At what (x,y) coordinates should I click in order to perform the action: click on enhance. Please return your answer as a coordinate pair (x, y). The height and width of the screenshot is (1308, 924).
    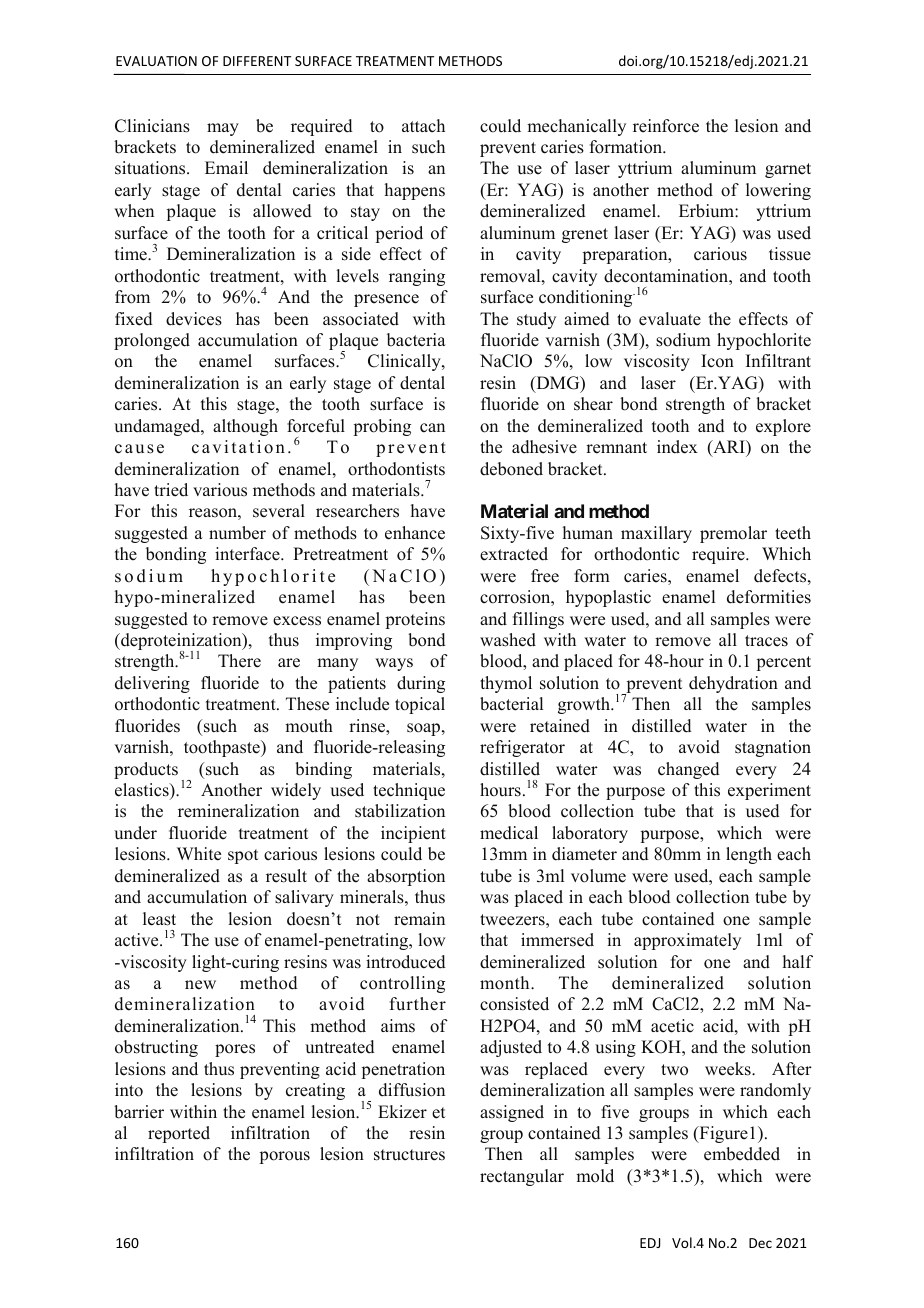
    Looking at the image, I should click on (415, 533).
